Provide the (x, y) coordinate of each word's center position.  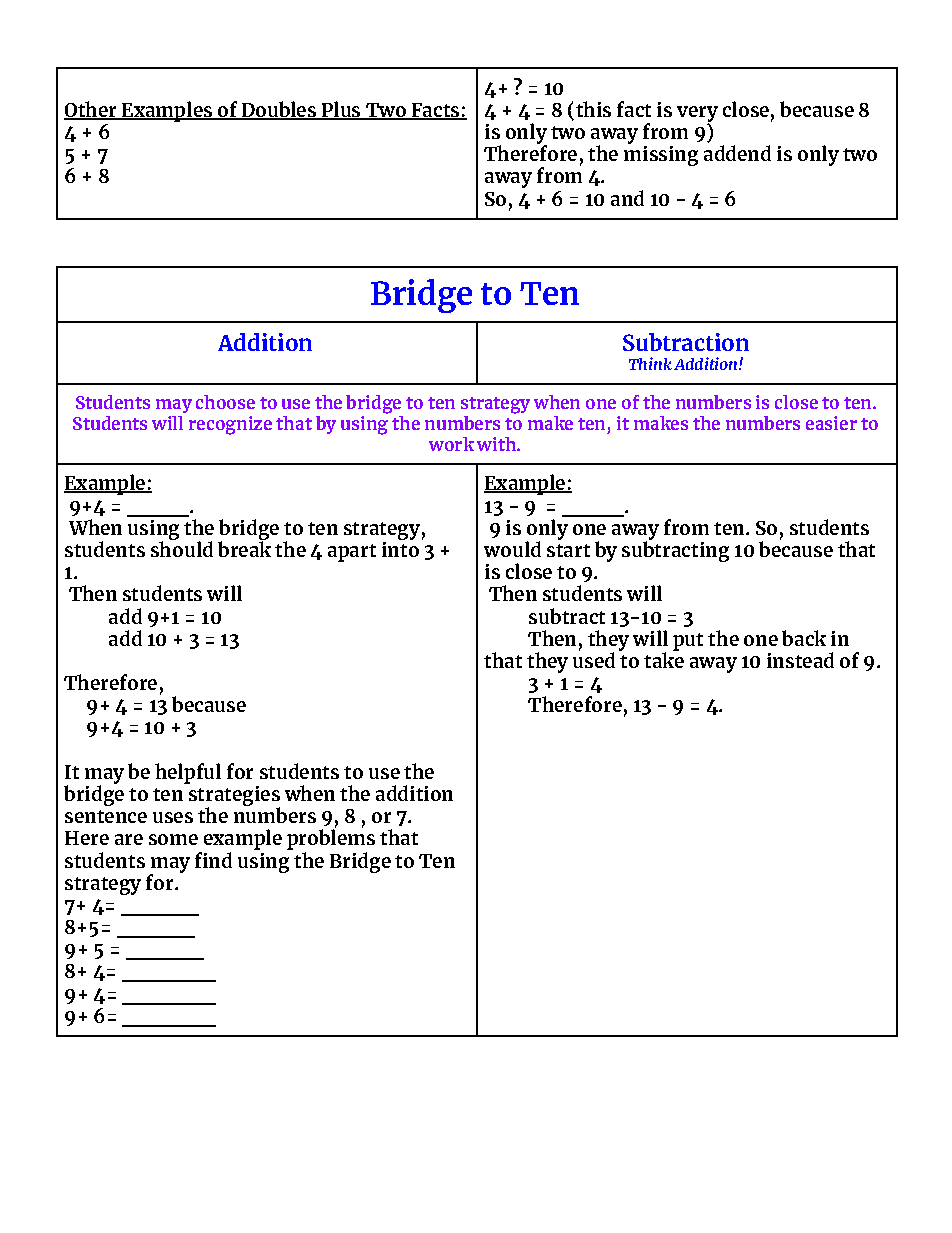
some (173, 839)
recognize (230, 425)
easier (831, 423)
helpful (188, 773)
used (594, 659)
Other (91, 110)
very (697, 115)
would (512, 549)
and (627, 198)
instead (800, 660)
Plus (341, 110)
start (568, 550)
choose (225, 402)
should (182, 548)
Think (650, 363)
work (451, 444)
